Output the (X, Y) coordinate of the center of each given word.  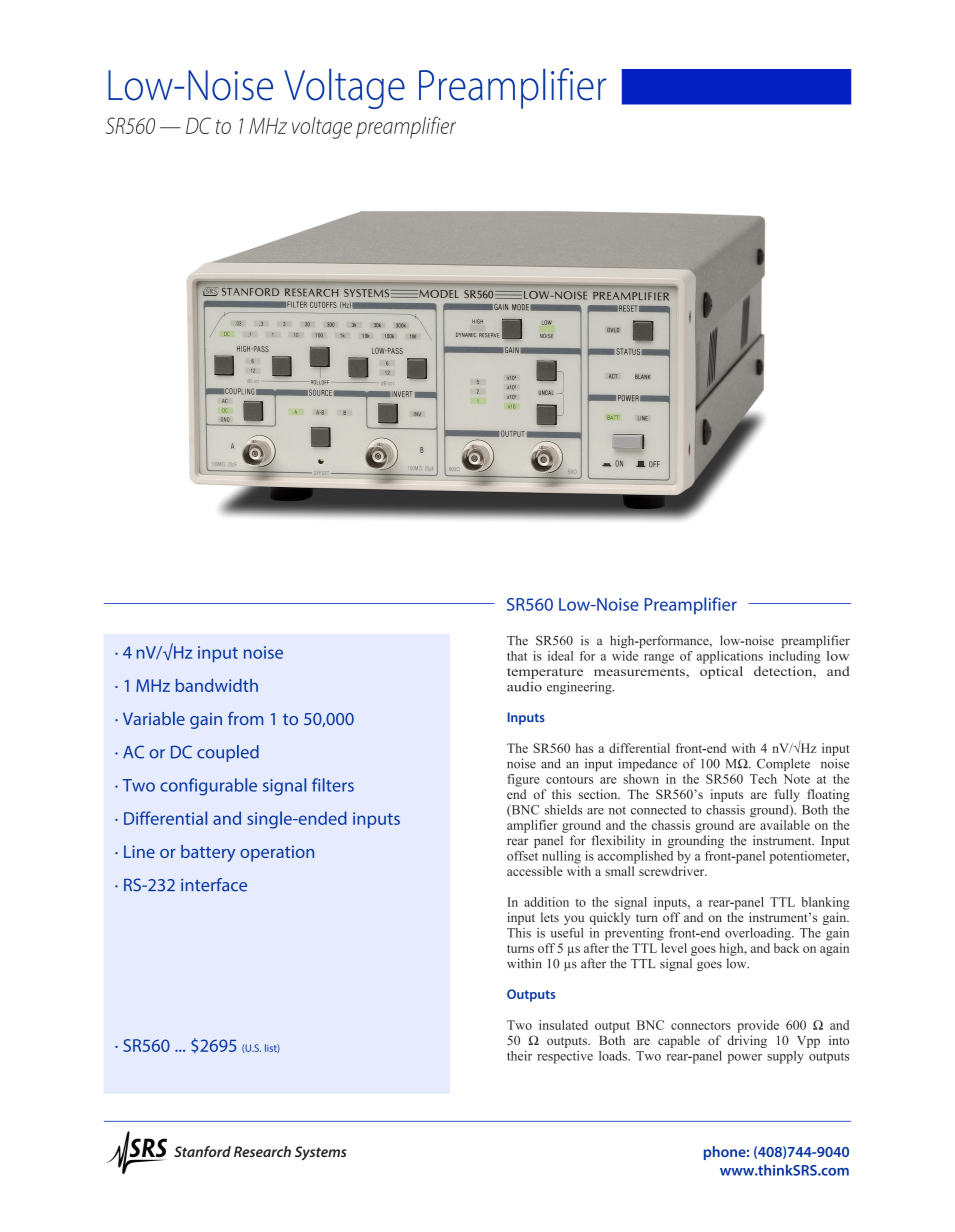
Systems (321, 1153)
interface (214, 885)
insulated (563, 1025)
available (785, 825)
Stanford (202, 1151)
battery (208, 853)
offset (522, 856)
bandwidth (217, 685)
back (786, 948)
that (517, 656)
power (745, 1059)
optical (721, 672)
